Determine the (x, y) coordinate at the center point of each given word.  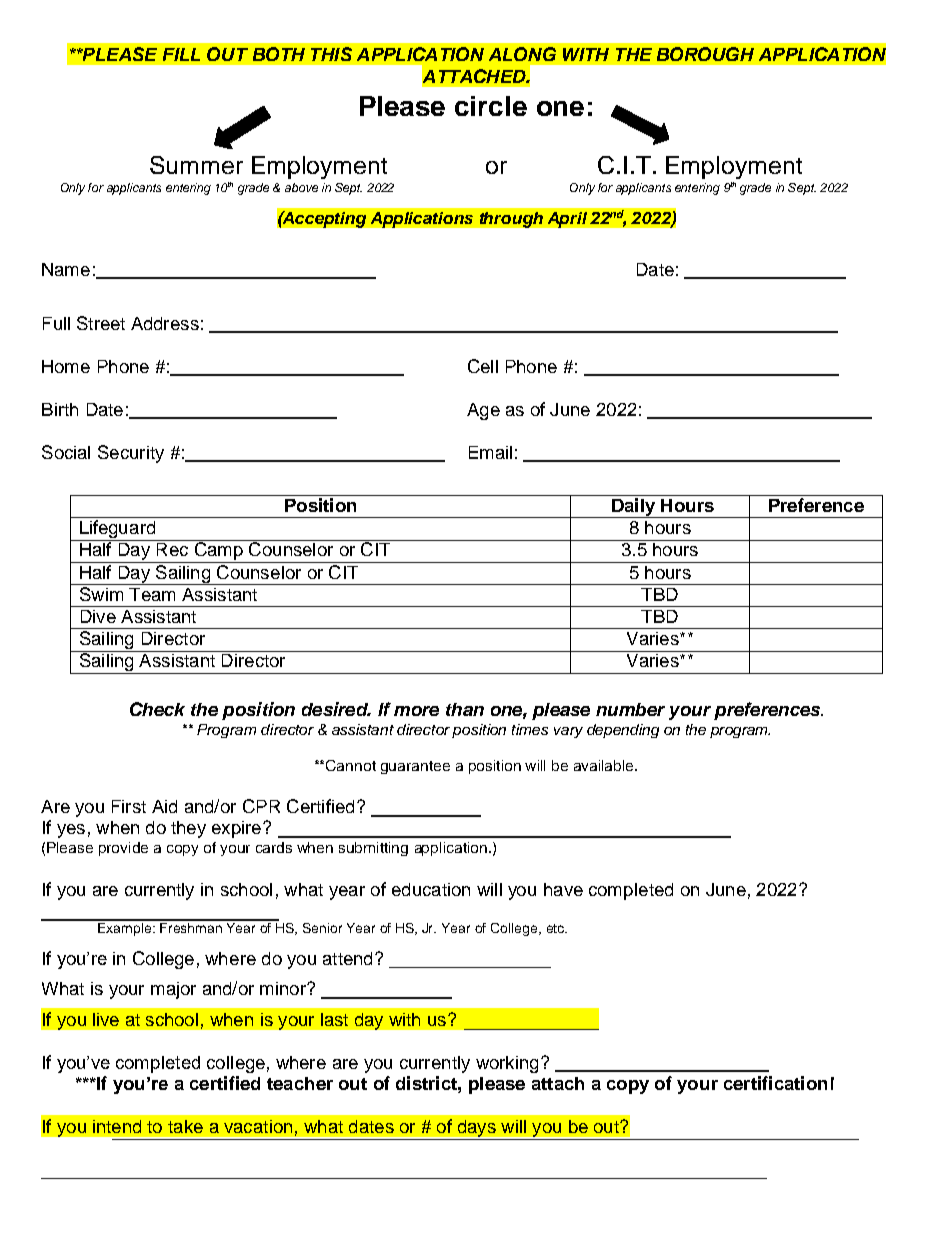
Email (490, 452)
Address (165, 323)
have (563, 889)
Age (483, 411)
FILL (181, 54)
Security (131, 454)
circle (491, 106)
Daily (633, 508)
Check (157, 709)
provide (123, 849)
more (416, 711)
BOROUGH (705, 54)
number (630, 709)
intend (117, 1126)
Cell (483, 366)
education (431, 889)
